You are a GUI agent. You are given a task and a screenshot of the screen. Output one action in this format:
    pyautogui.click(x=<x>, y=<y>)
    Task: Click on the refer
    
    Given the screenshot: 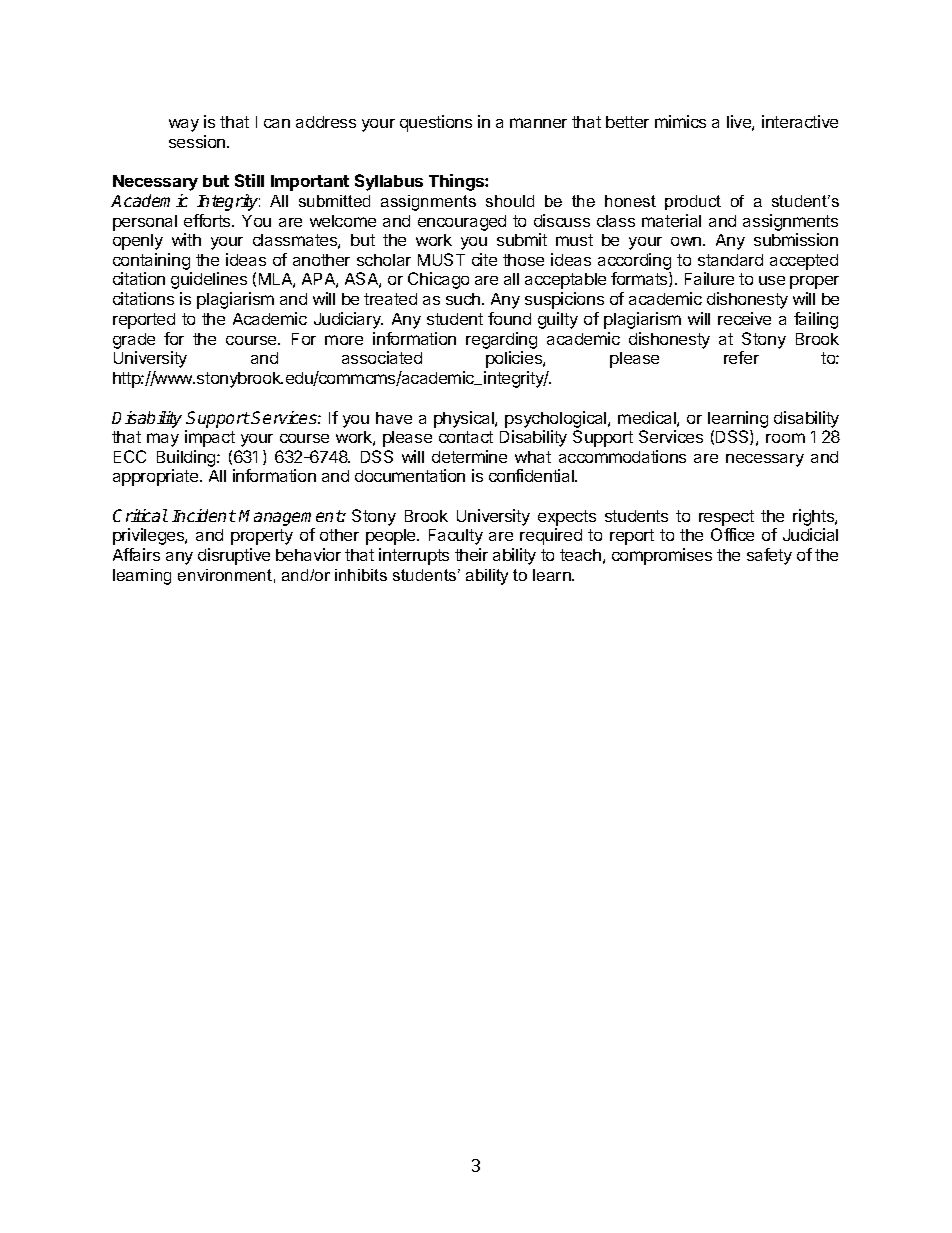 What is the action you would take?
    pyautogui.click(x=741, y=357)
